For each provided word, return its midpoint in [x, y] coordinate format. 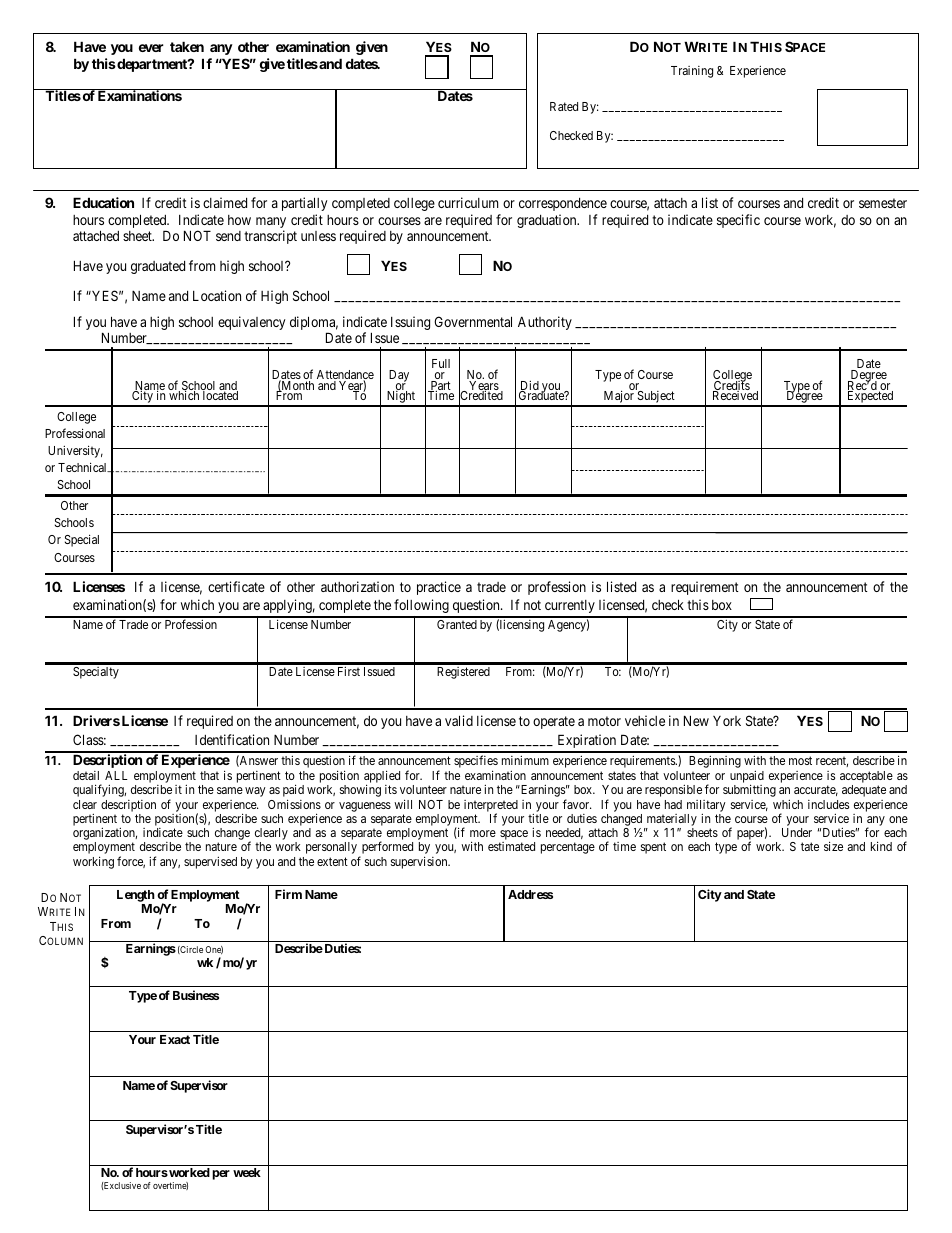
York [727, 721]
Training [692, 72]
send [228, 236]
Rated [564, 106]
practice [439, 588]
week [247, 1172]
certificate [236, 586]
